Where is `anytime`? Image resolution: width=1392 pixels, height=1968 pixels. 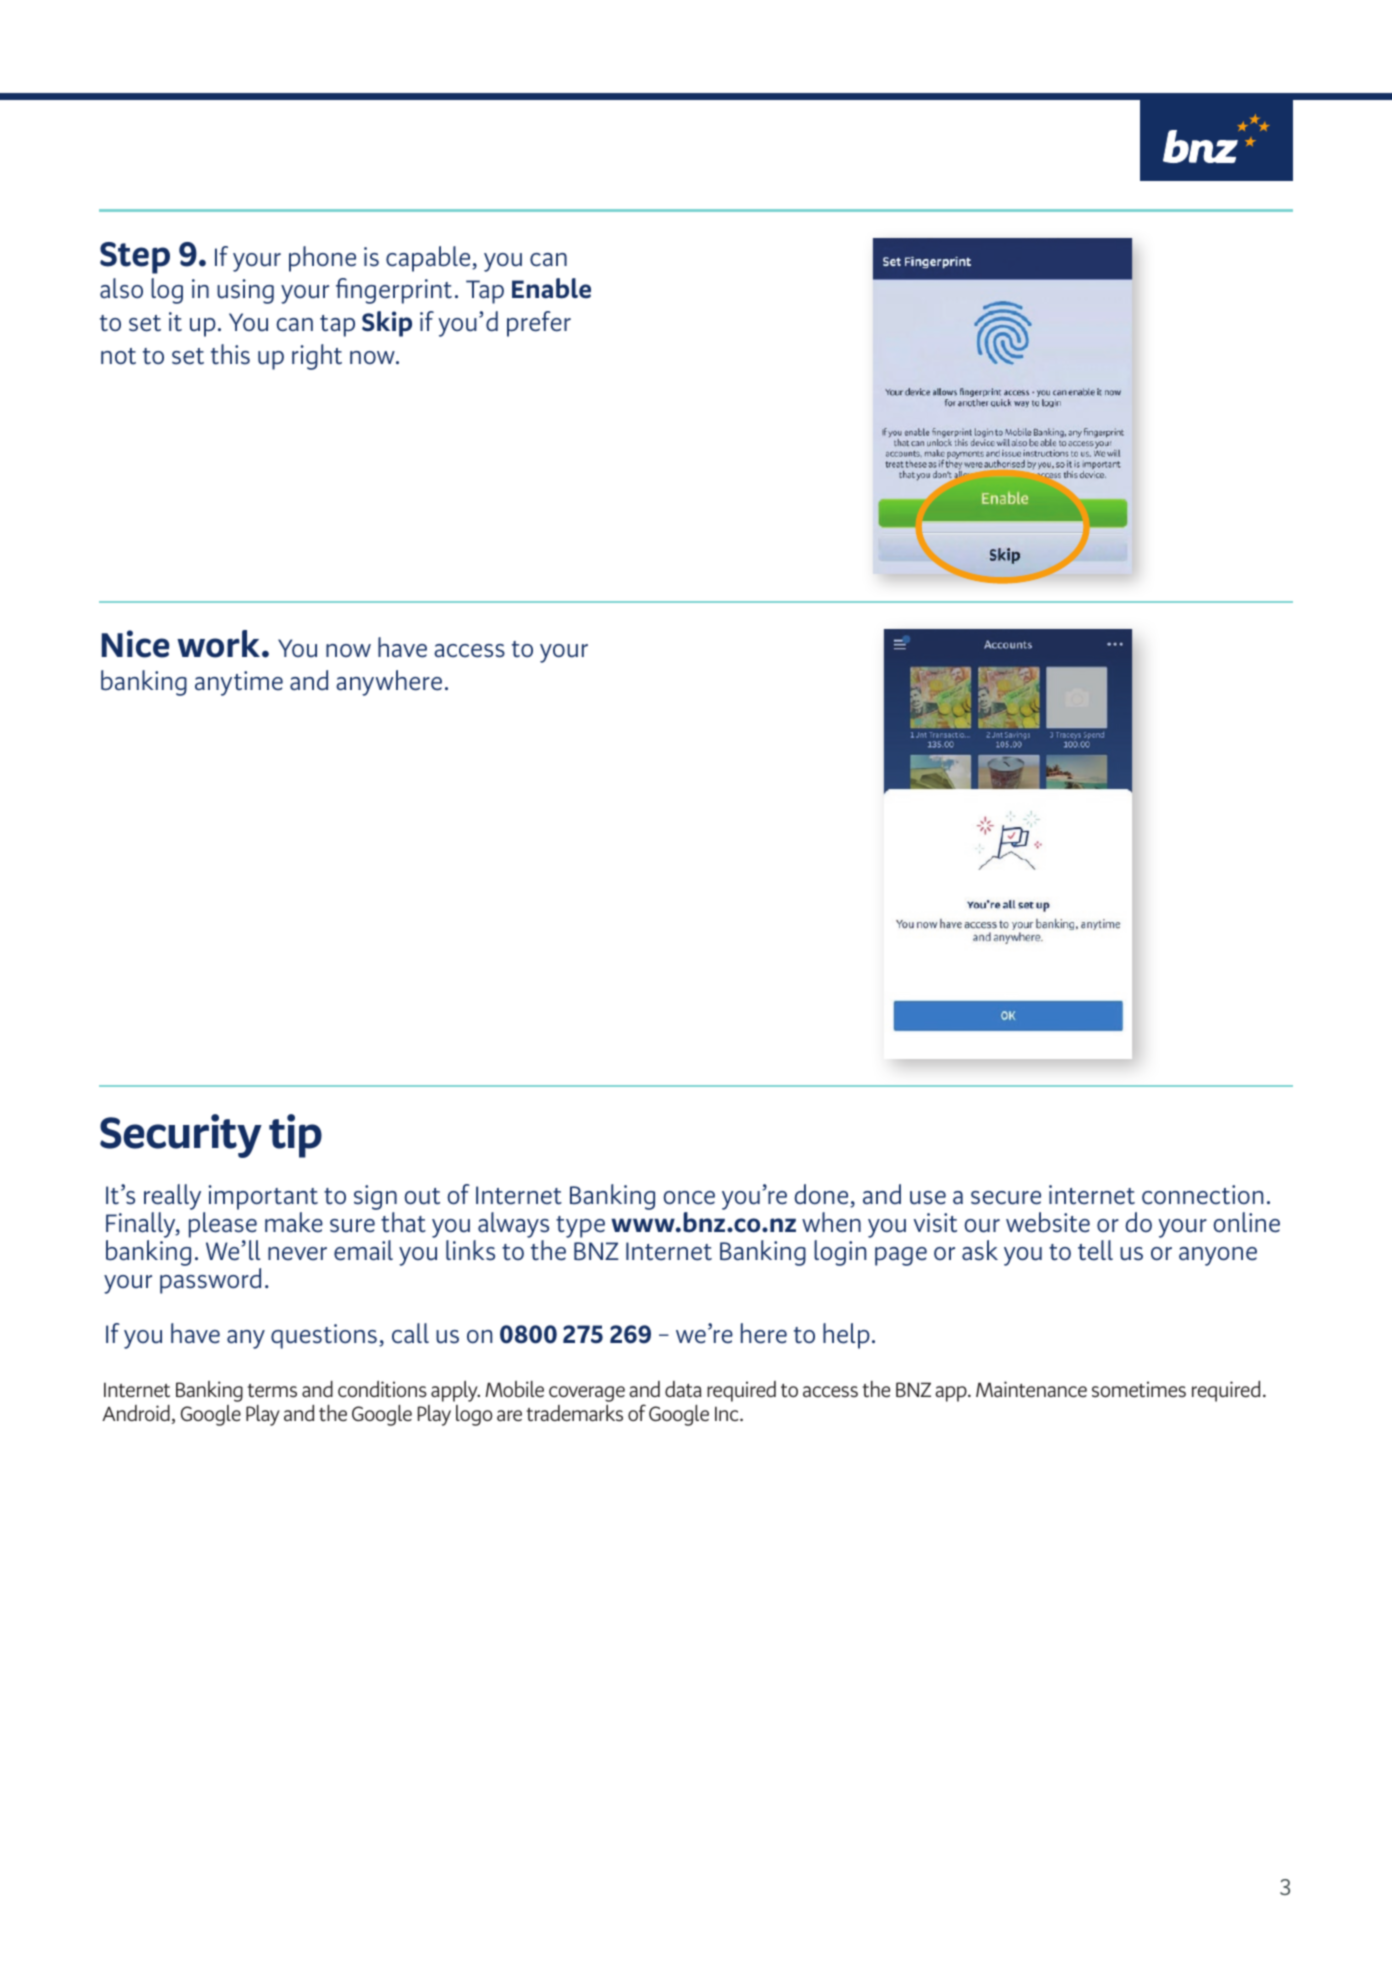
anytime is located at coordinates (239, 683).
